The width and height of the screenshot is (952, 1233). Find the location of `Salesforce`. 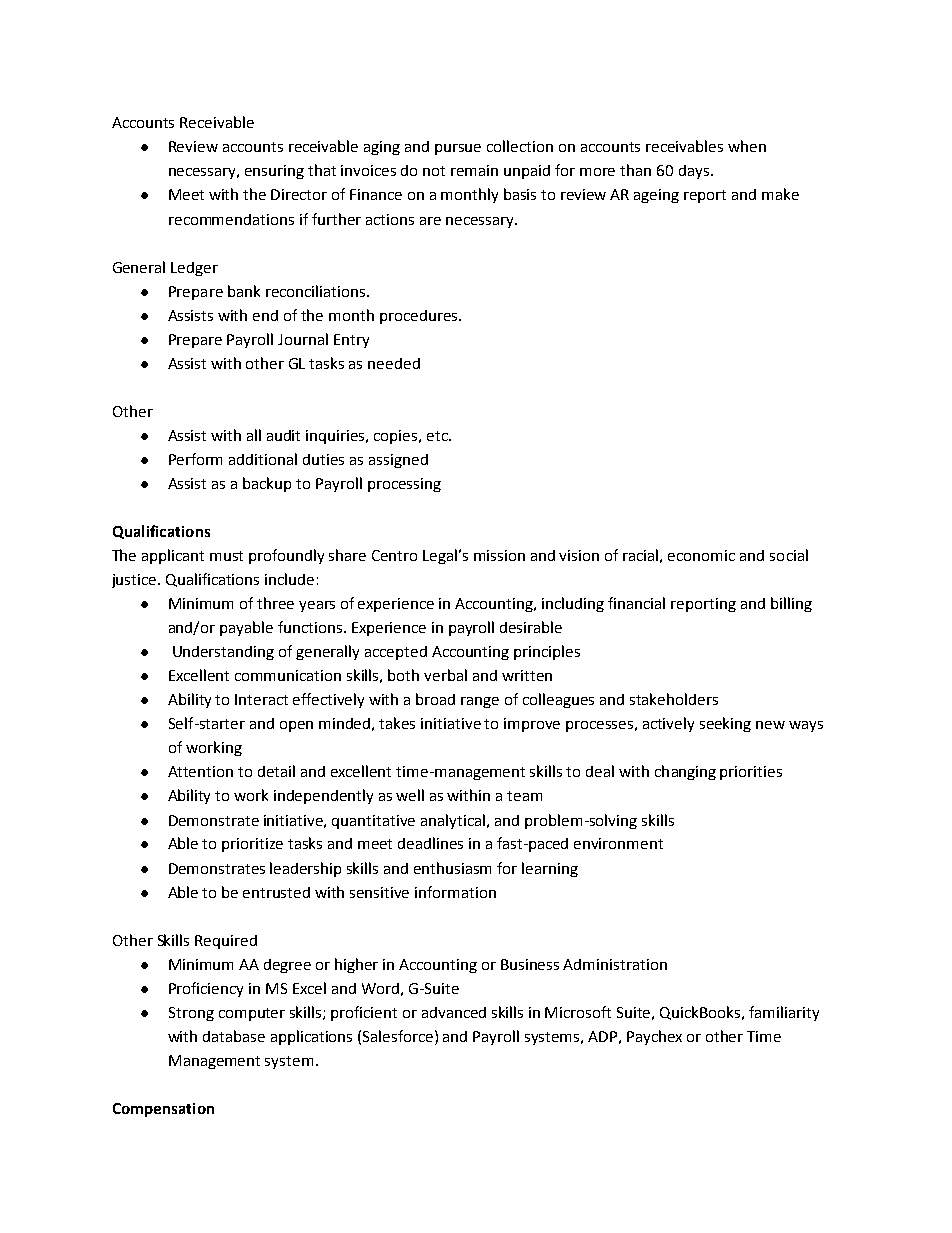

Salesforce is located at coordinates (399, 1036).
